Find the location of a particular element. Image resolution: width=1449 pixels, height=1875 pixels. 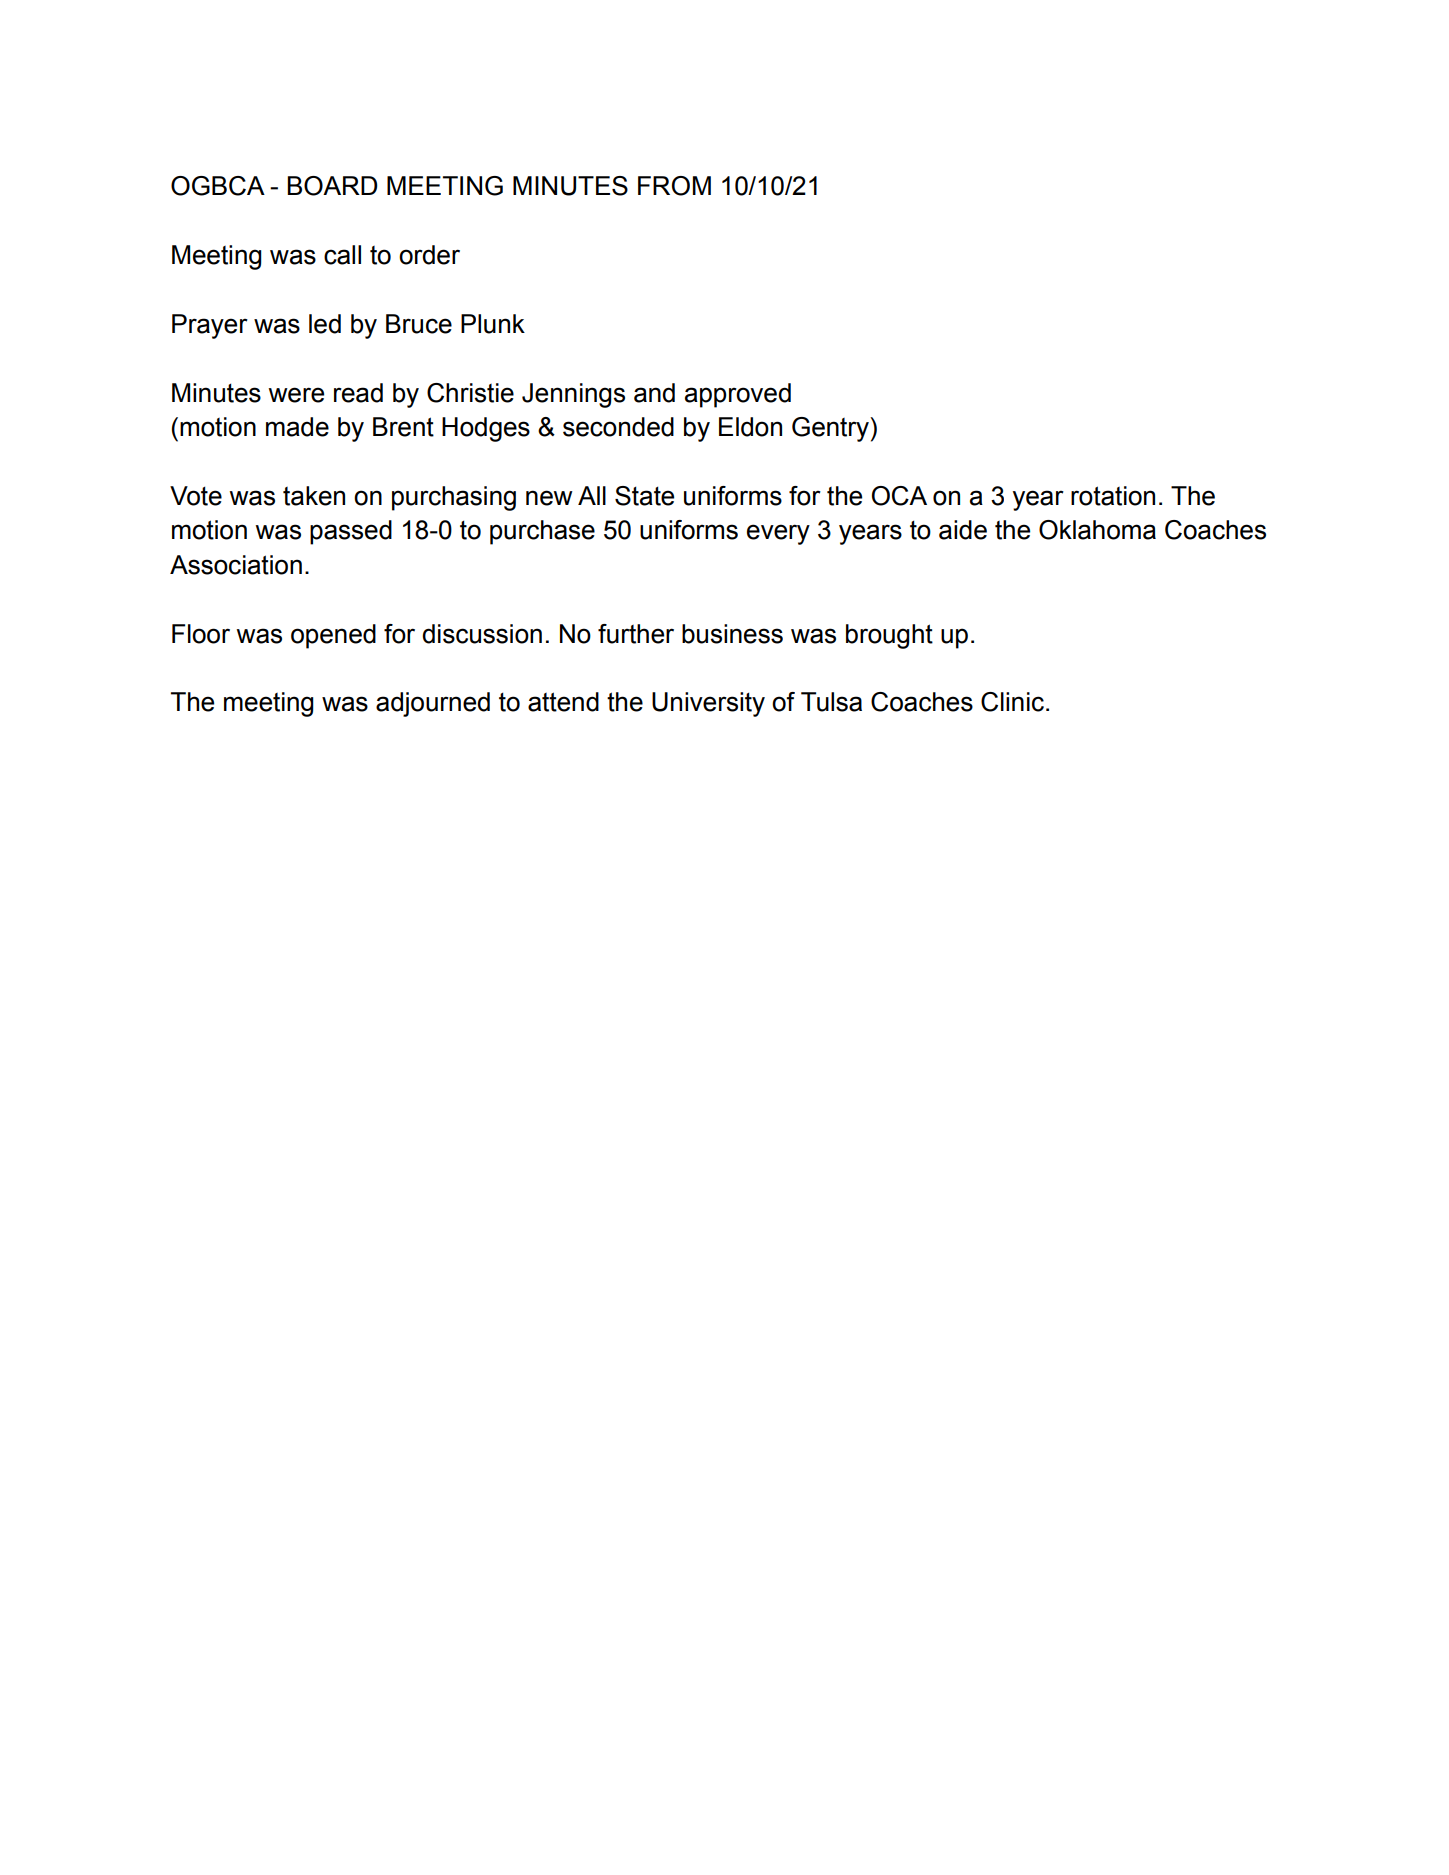

aide is located at coordinates (963, 530).
